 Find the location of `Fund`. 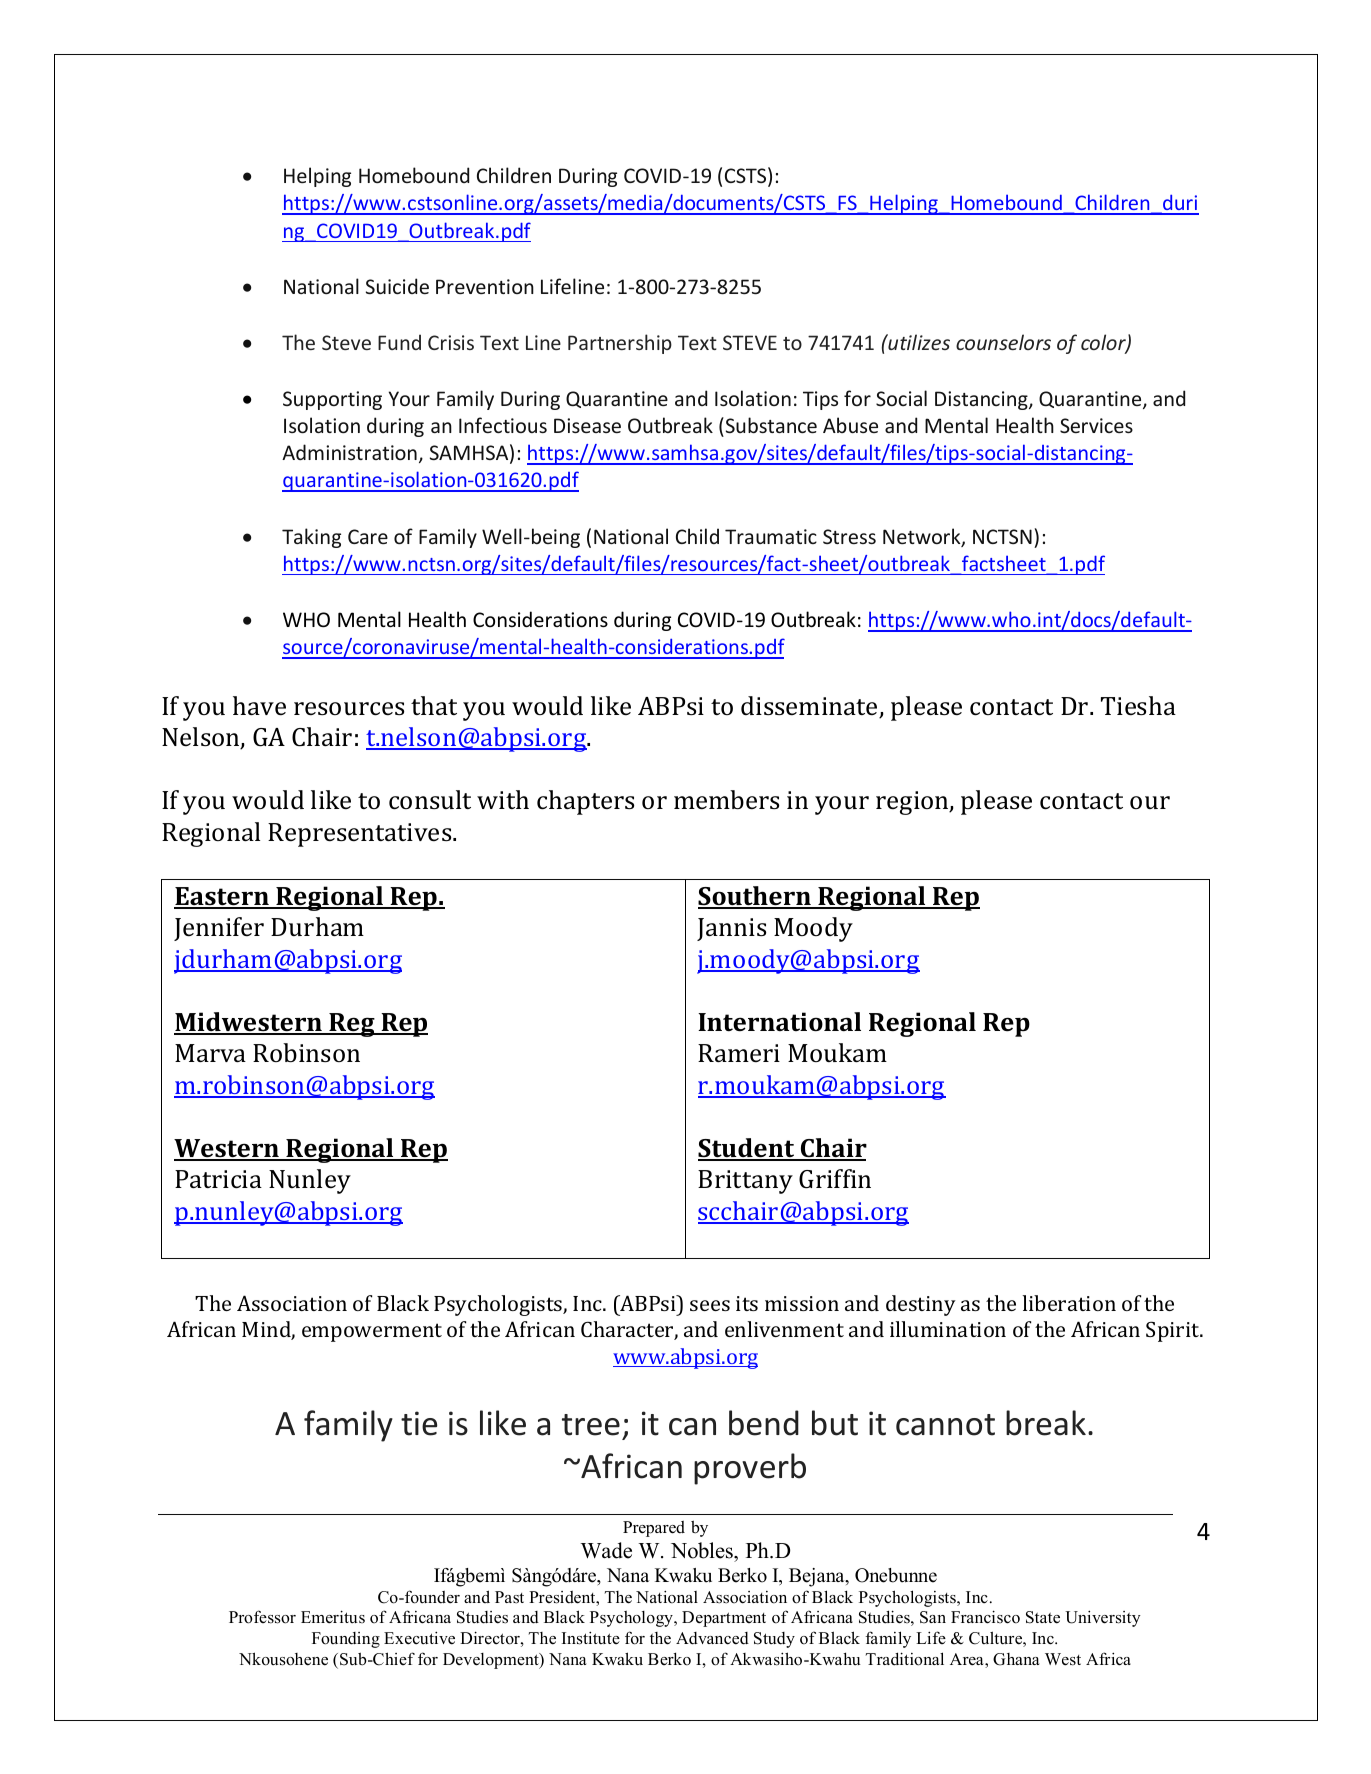

Fund is located at coordinates (399, 342).
